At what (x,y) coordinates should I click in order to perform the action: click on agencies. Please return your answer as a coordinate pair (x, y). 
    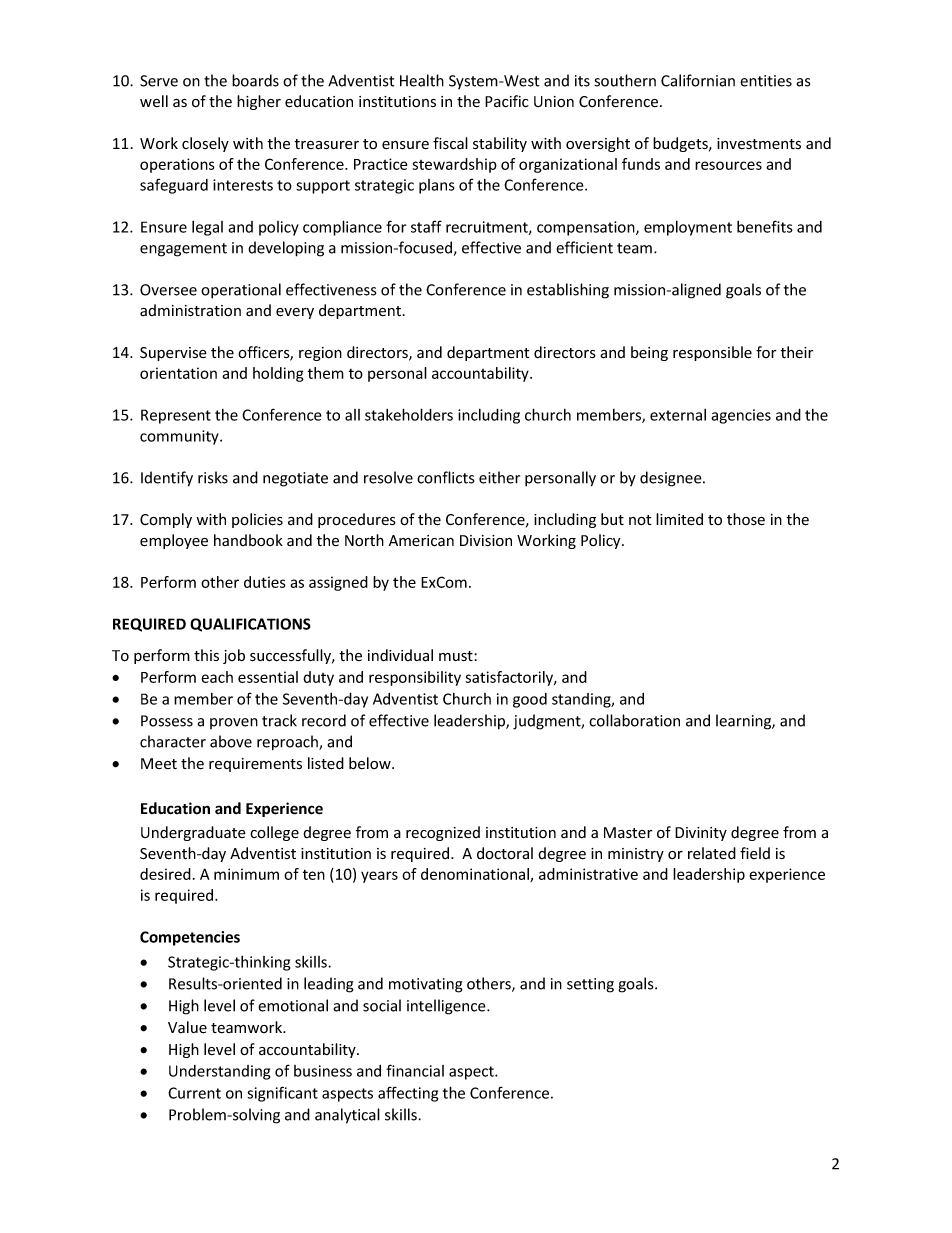
    Looking at the image, I should click on (741, 416).
